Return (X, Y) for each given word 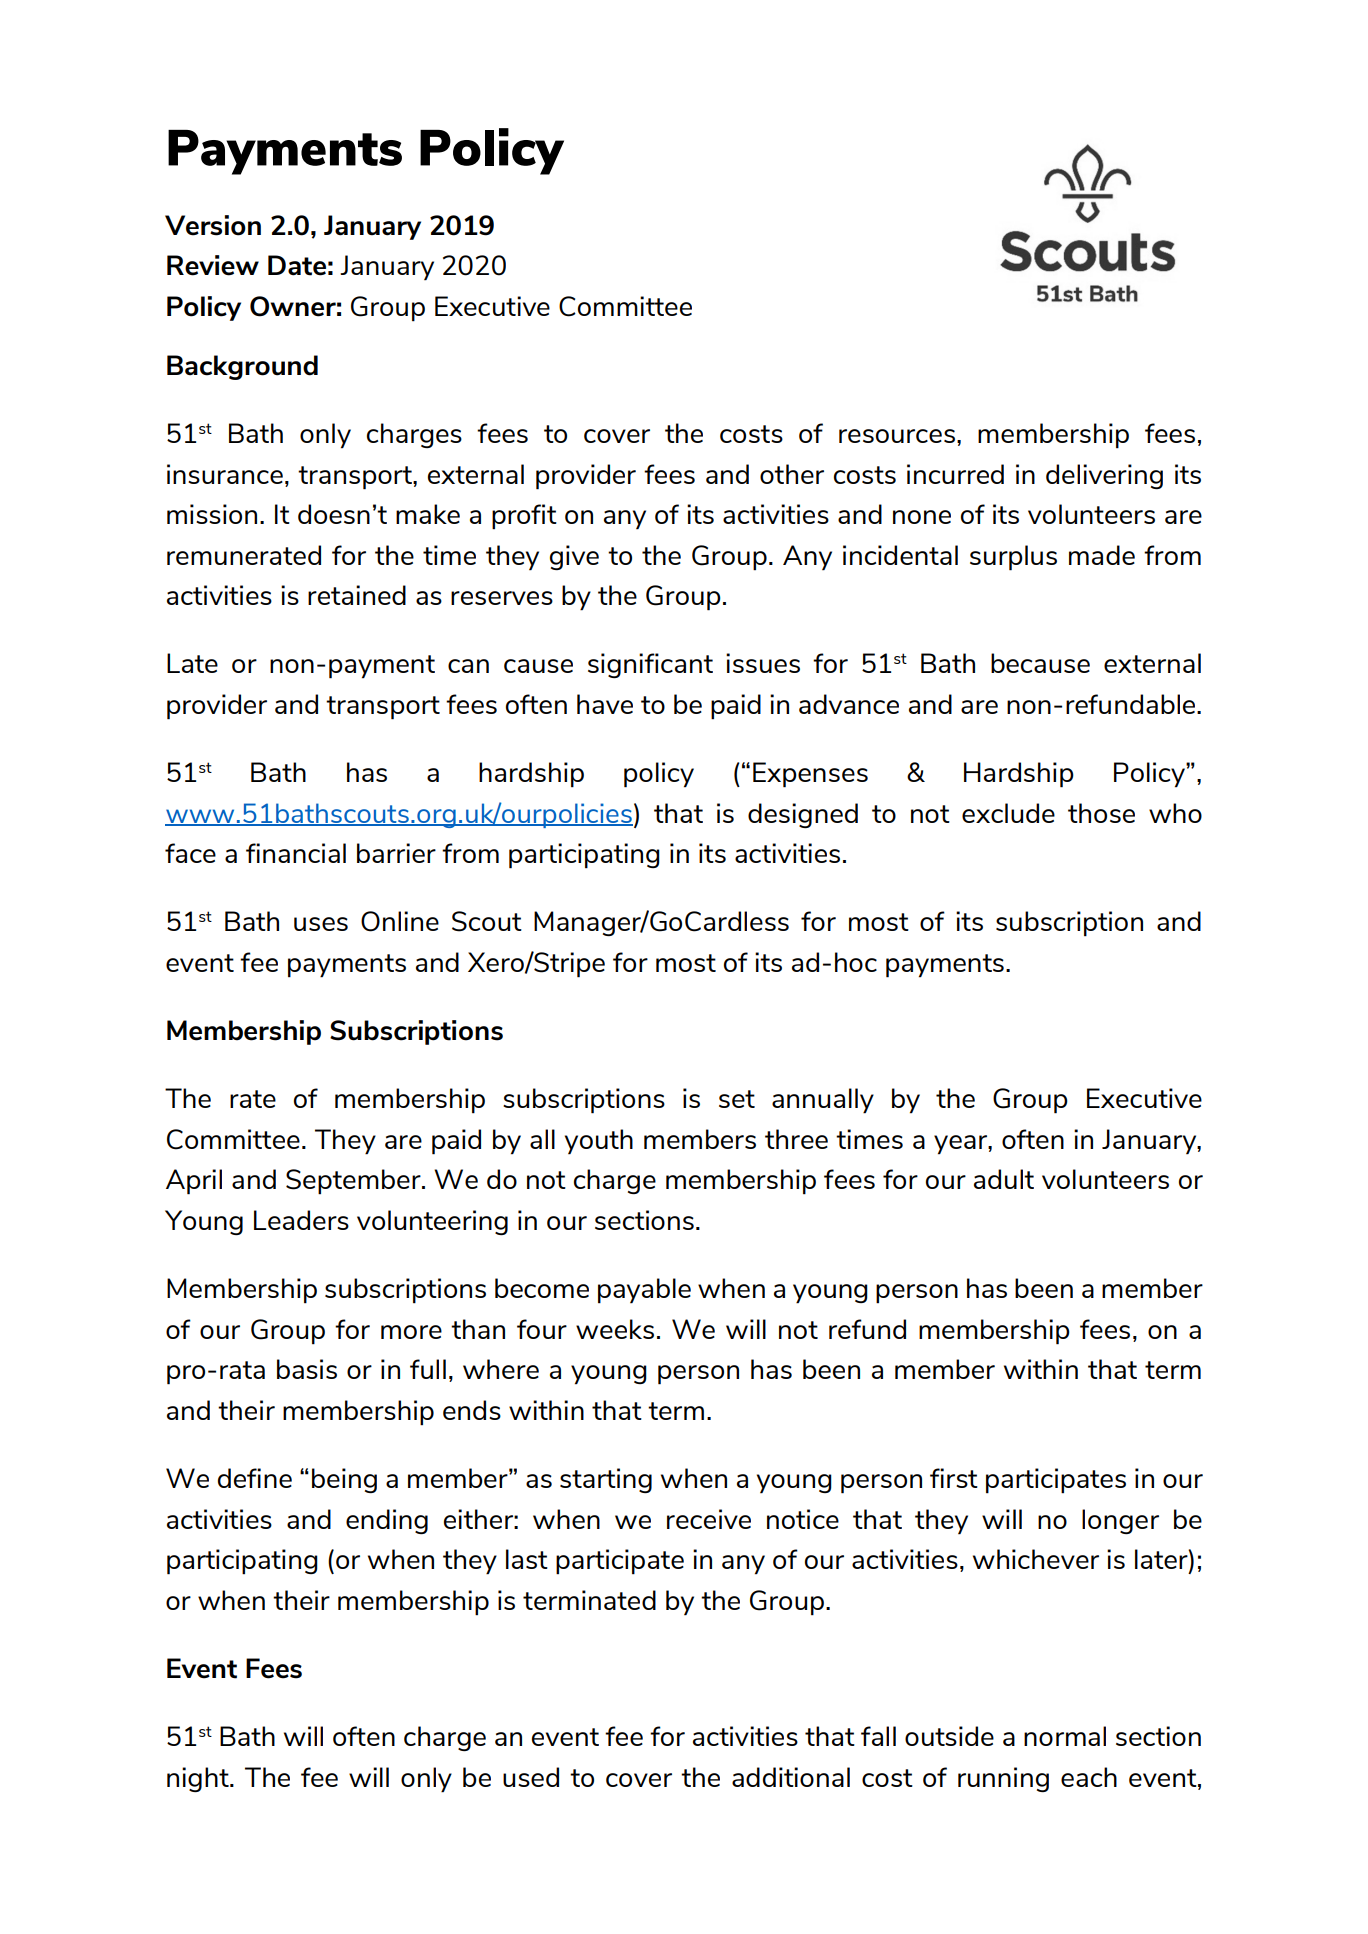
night (199, 1779)
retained (357, 595)
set (737, 1099)
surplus (1013, 558)
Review (213, 265)
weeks (615, 1329)
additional (791, 1777)
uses (321, 924)
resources (897, 436)
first (954, 1478)
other (792, 474)
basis (307, 1369)
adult (1004, 1179)
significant (650, 665)
